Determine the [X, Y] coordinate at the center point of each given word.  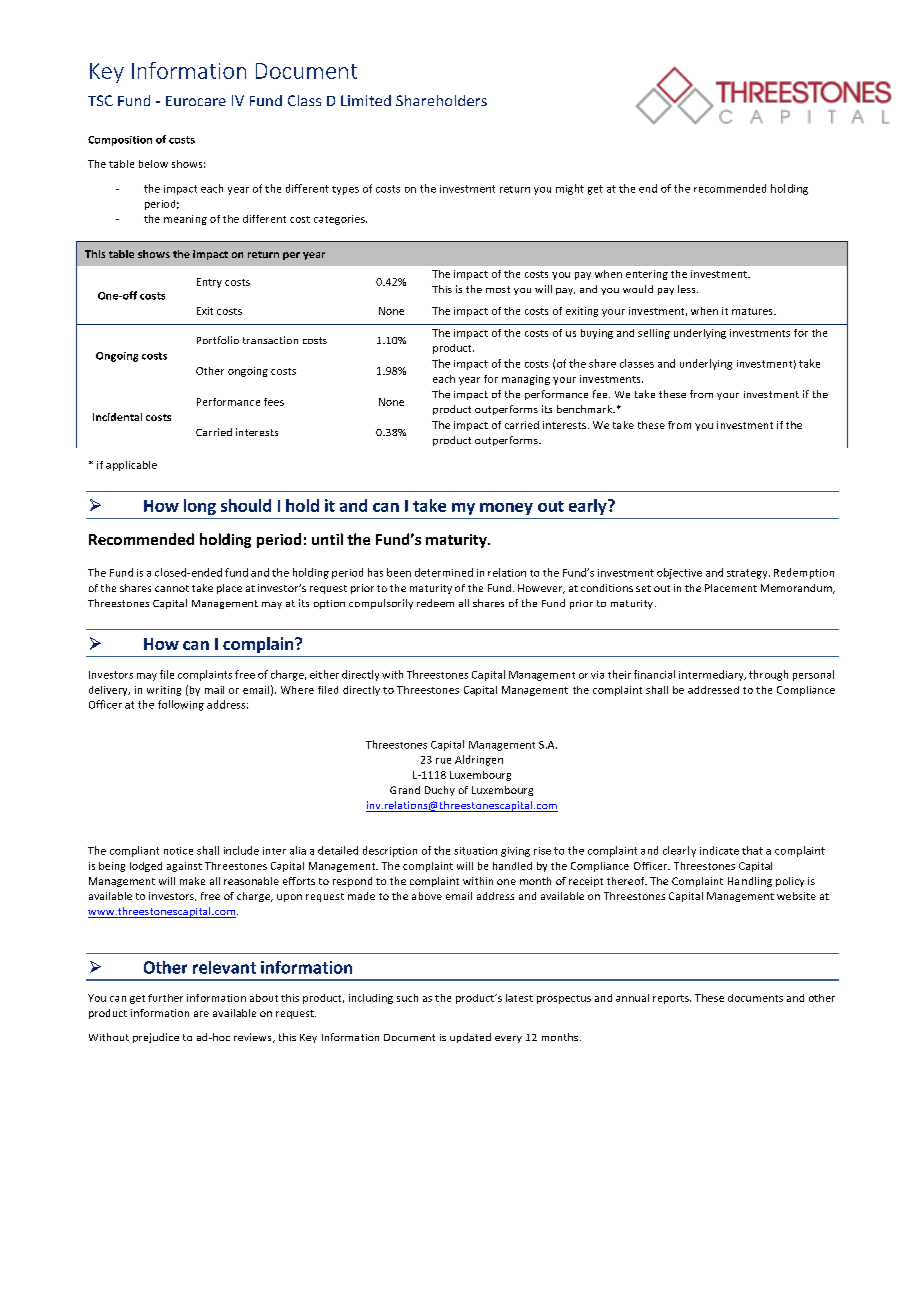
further [165, 998]
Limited [366, 100]
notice [178, 851]
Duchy [440, 791]
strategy [748, 574]
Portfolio [218, 340]
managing [526, 380]
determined [444, 572]
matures [753, 311]
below [153, 164]
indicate [719, 850]
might [570, 189]
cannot [172, 588]
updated [470, 1038]
